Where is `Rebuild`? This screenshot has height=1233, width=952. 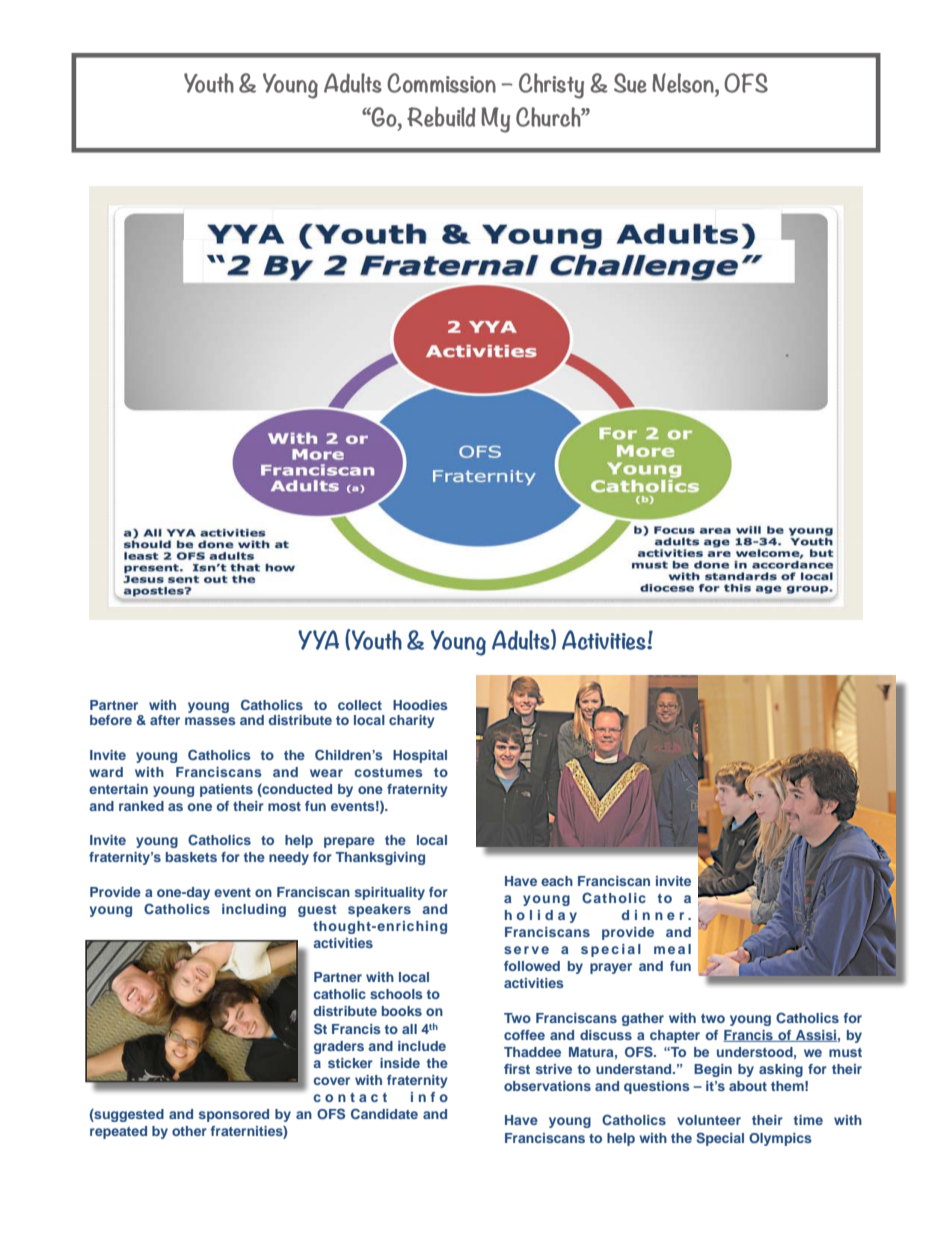
Rebuild is located at coordinates (441, 116).
